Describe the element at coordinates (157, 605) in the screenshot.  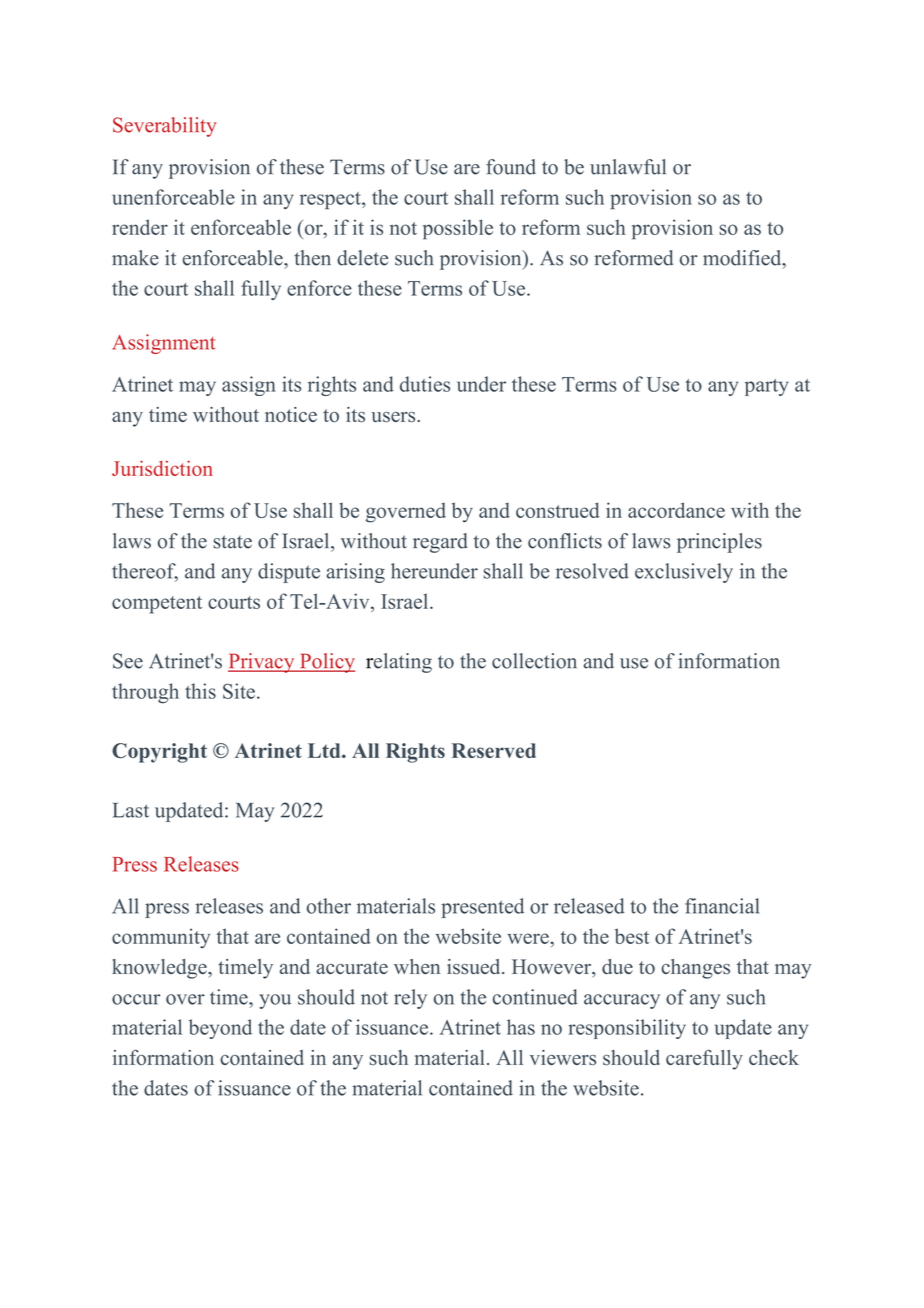
I see `competent` at that location.
